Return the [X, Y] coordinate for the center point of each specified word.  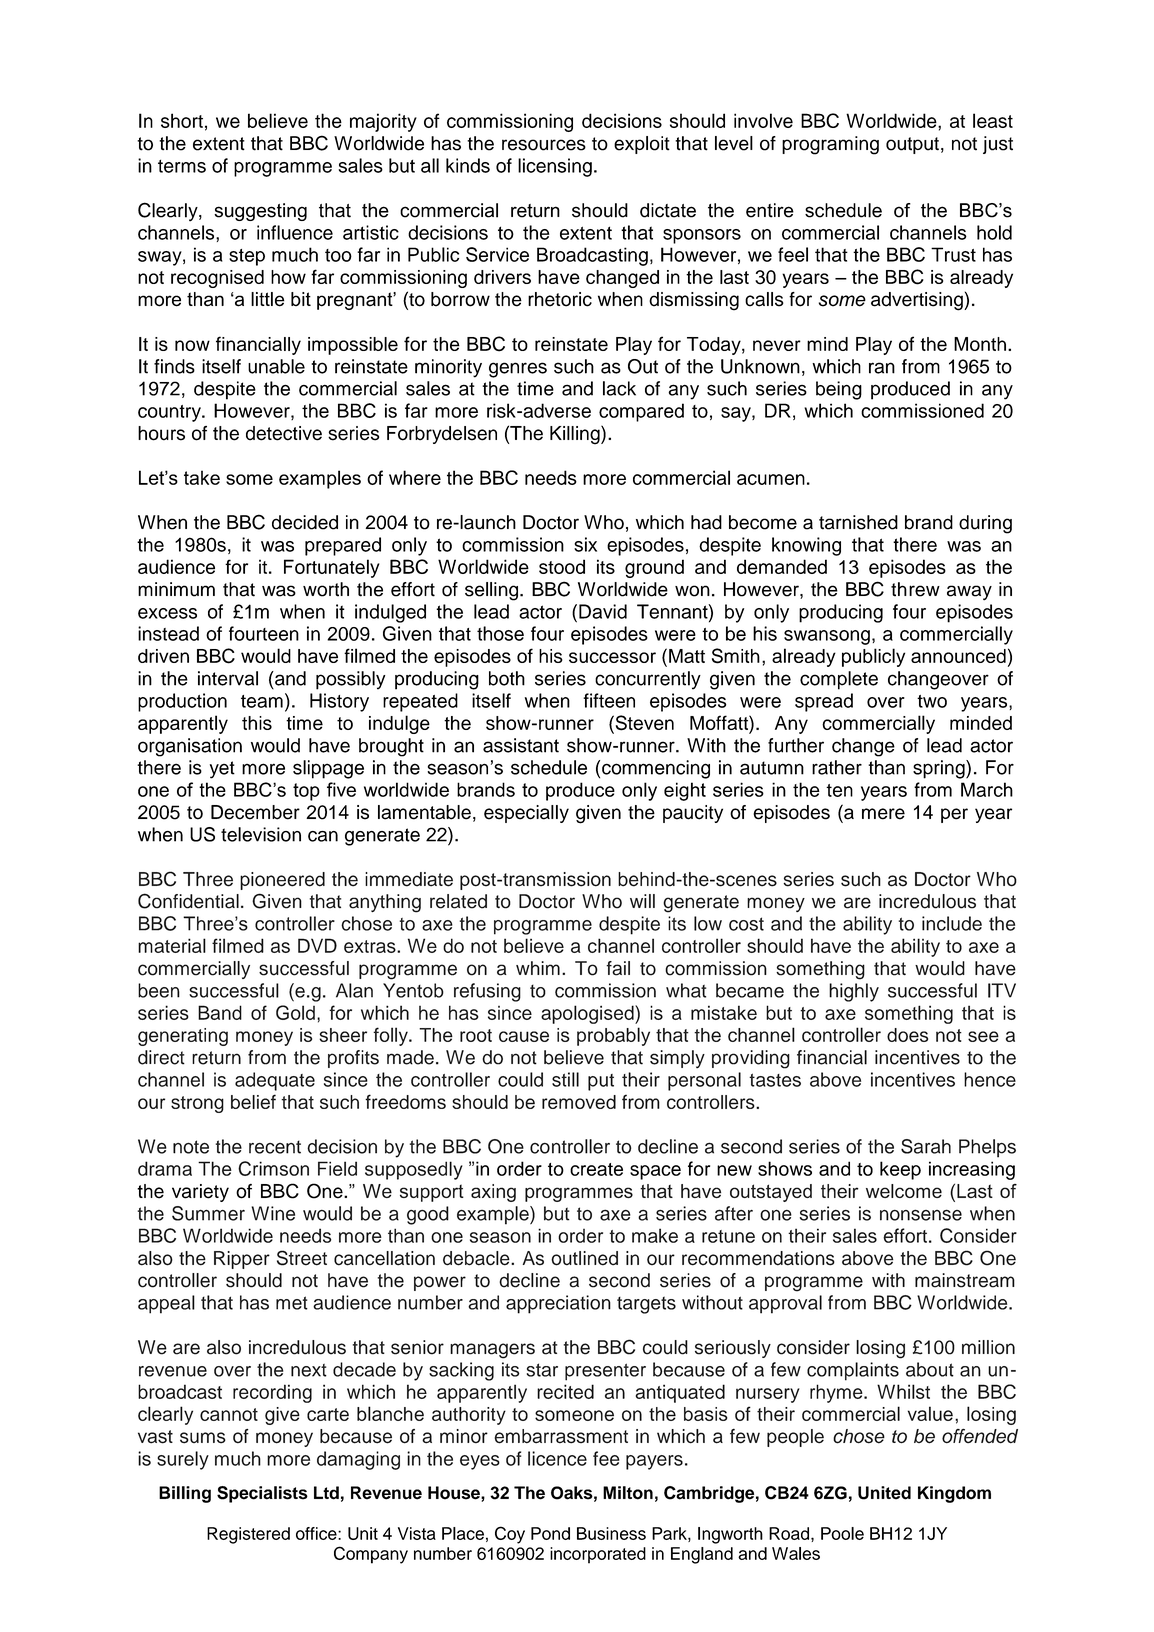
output [912, 145]
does [907, 1035]
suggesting [260, 212]
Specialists [262, 1494]
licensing [555, 167]
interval [228, 678]
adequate [275, 1081]
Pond [550, 1533]
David [603, 611]
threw [915, 589]
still [565, 1079]
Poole [842, 1533]
